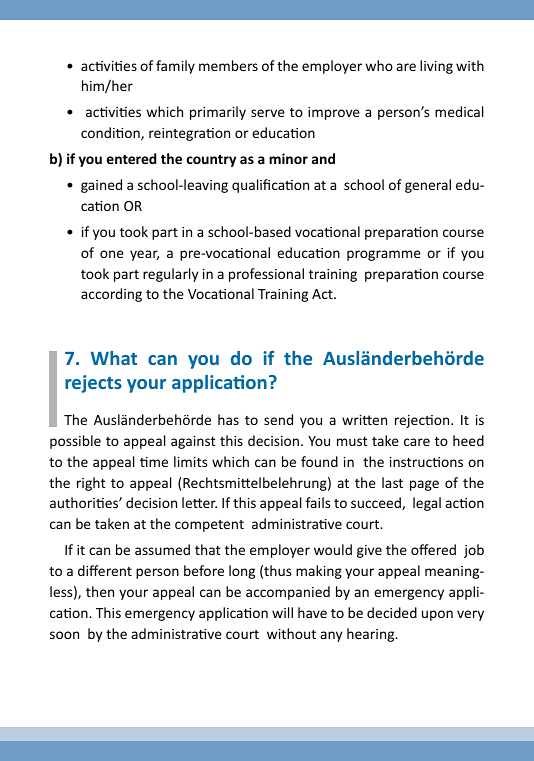 This image has height=761, width=534. Describe the element at coordinates (101, 186) in the image. I see `gained` at that location.
